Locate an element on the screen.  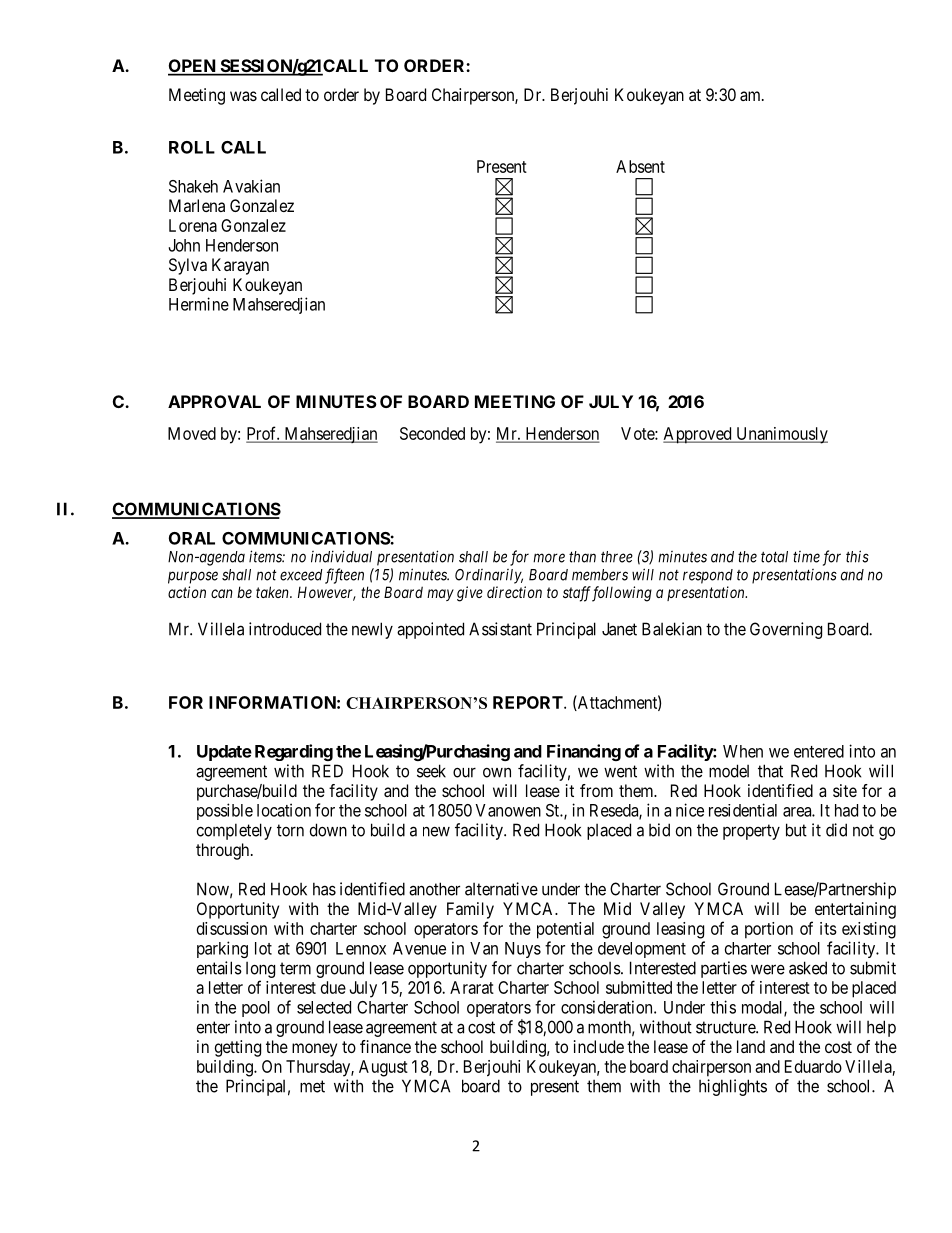
from is located at coordinates (596, 790).
